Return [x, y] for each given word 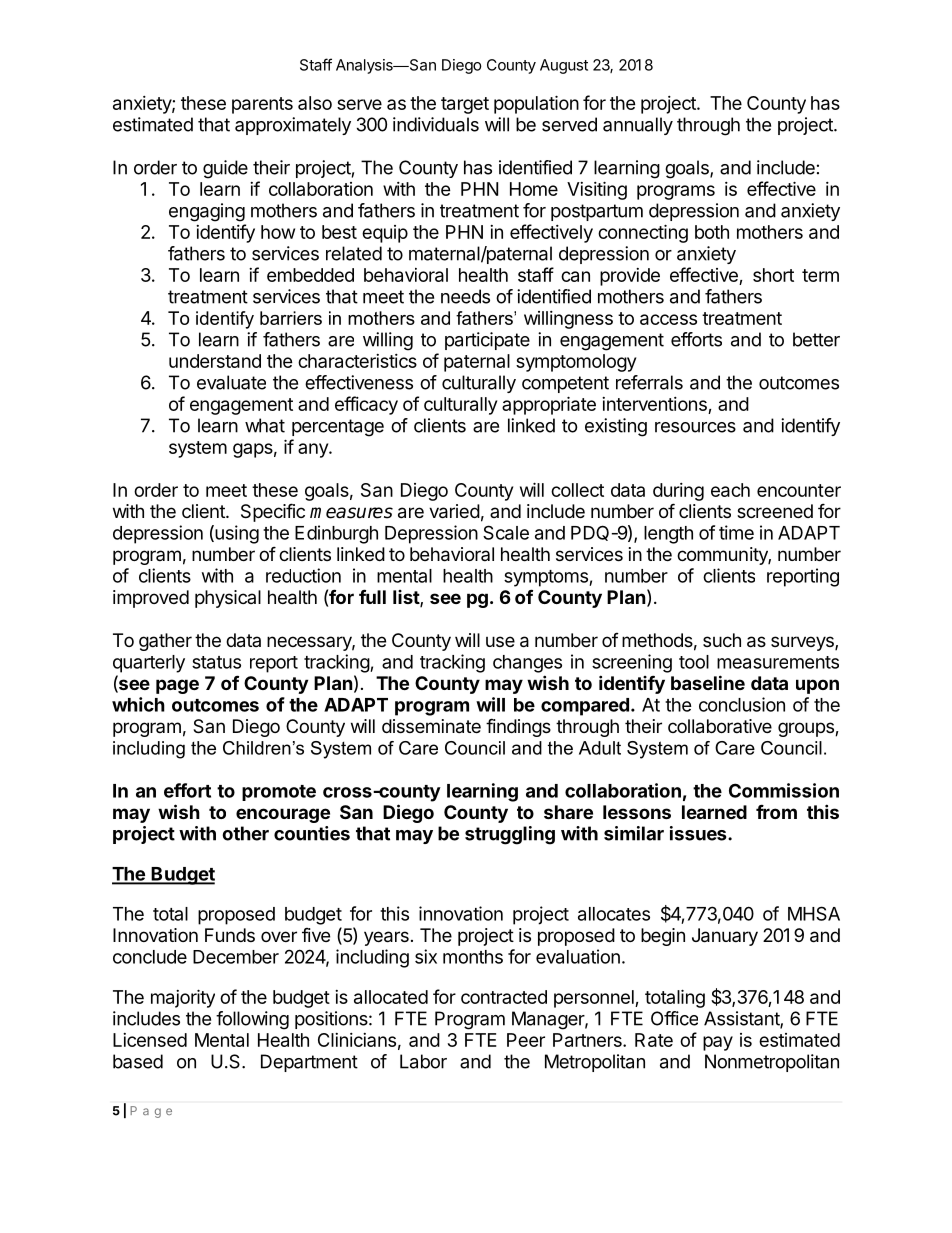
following [252, 1020]
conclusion [742, 704]
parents [262, 105]
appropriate [549, 405]
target [465, 105]
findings [518, 727]
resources [695, 427]
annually [638, 126]
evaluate [231, 382]
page [177, 686]
